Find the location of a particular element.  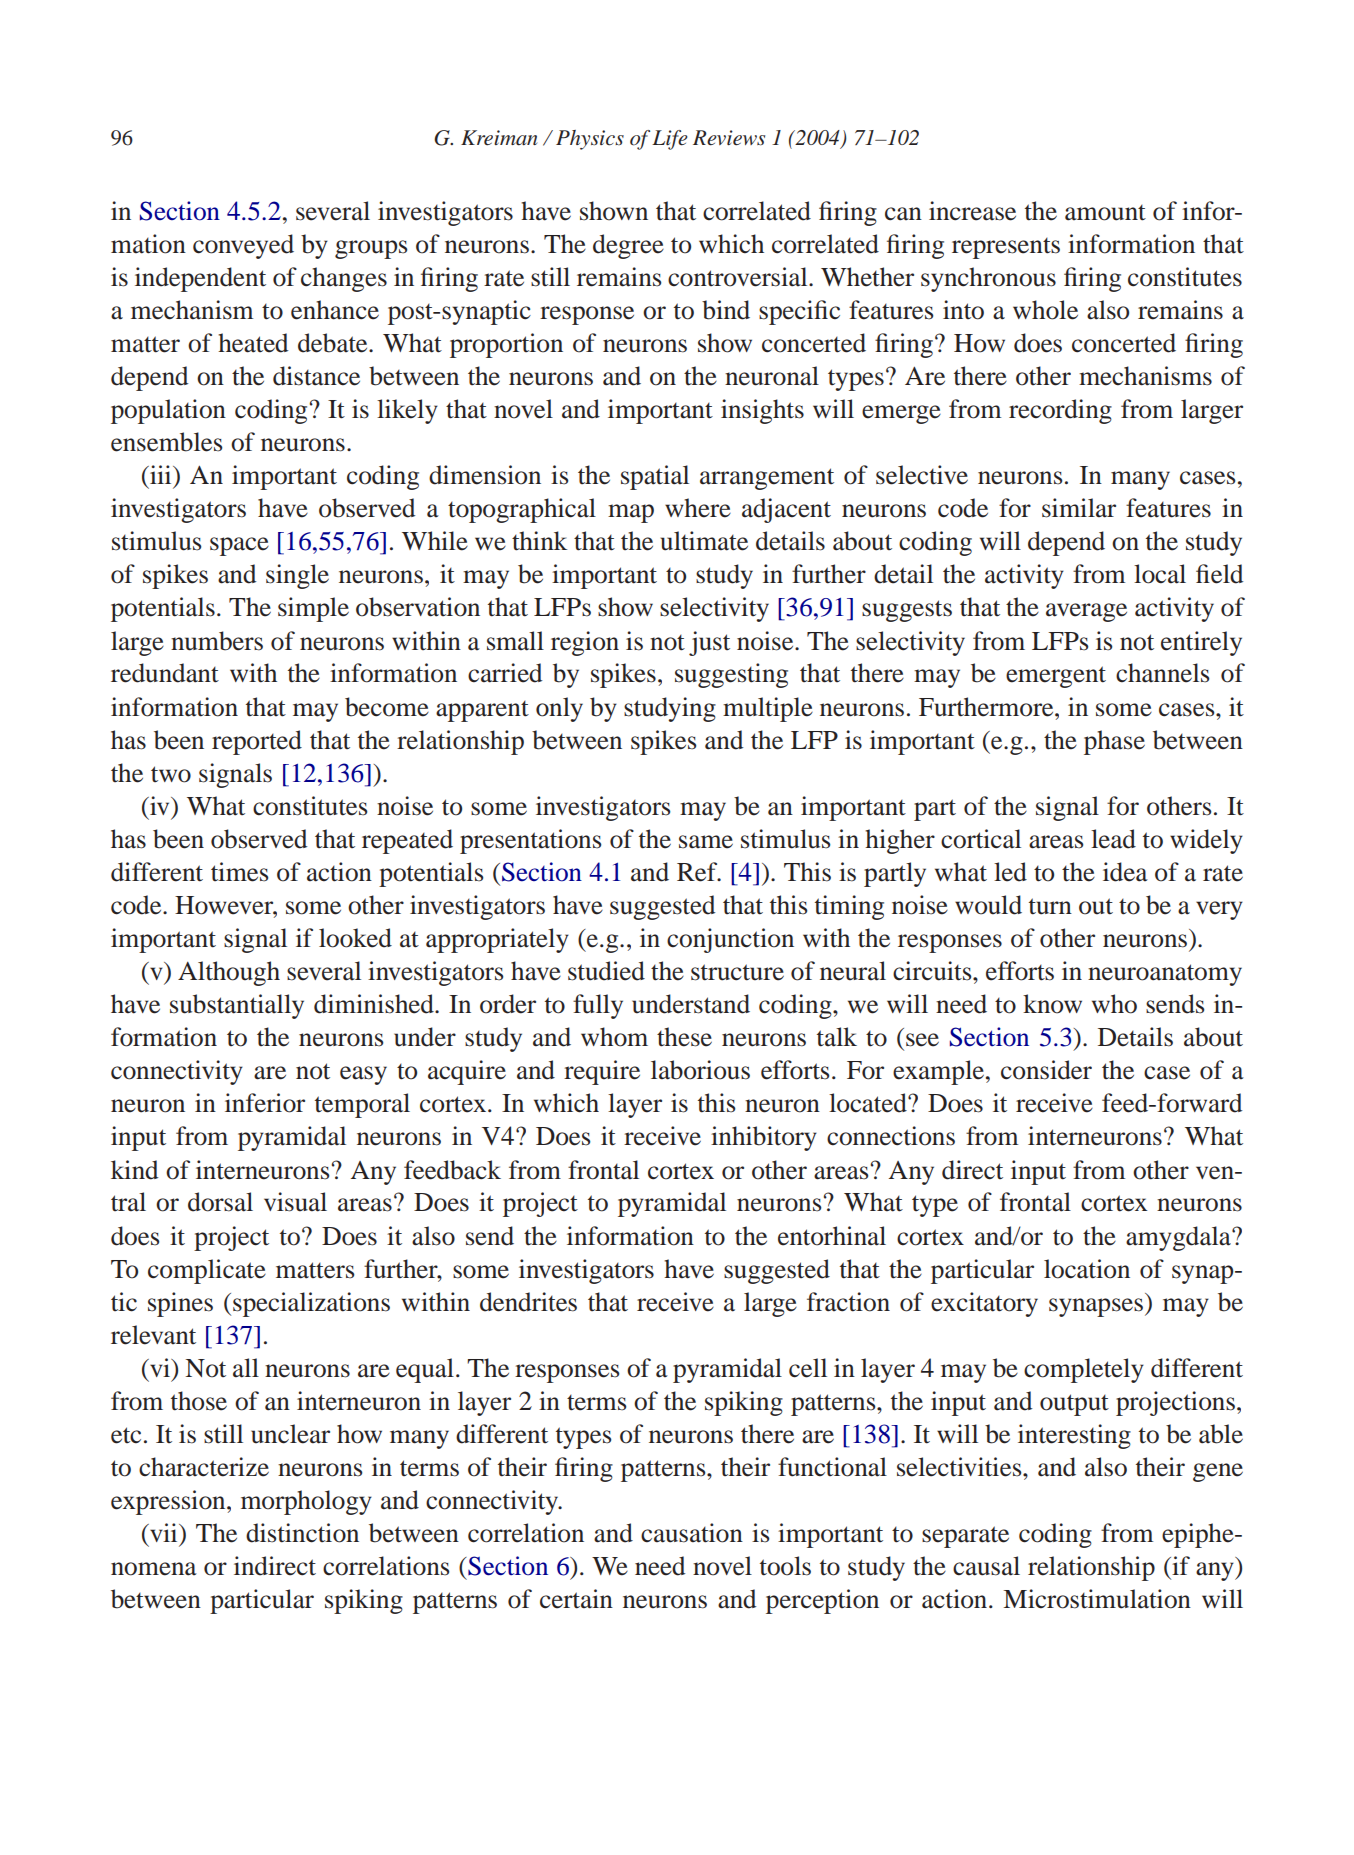

idea is located at coordinates (1125, 872).
